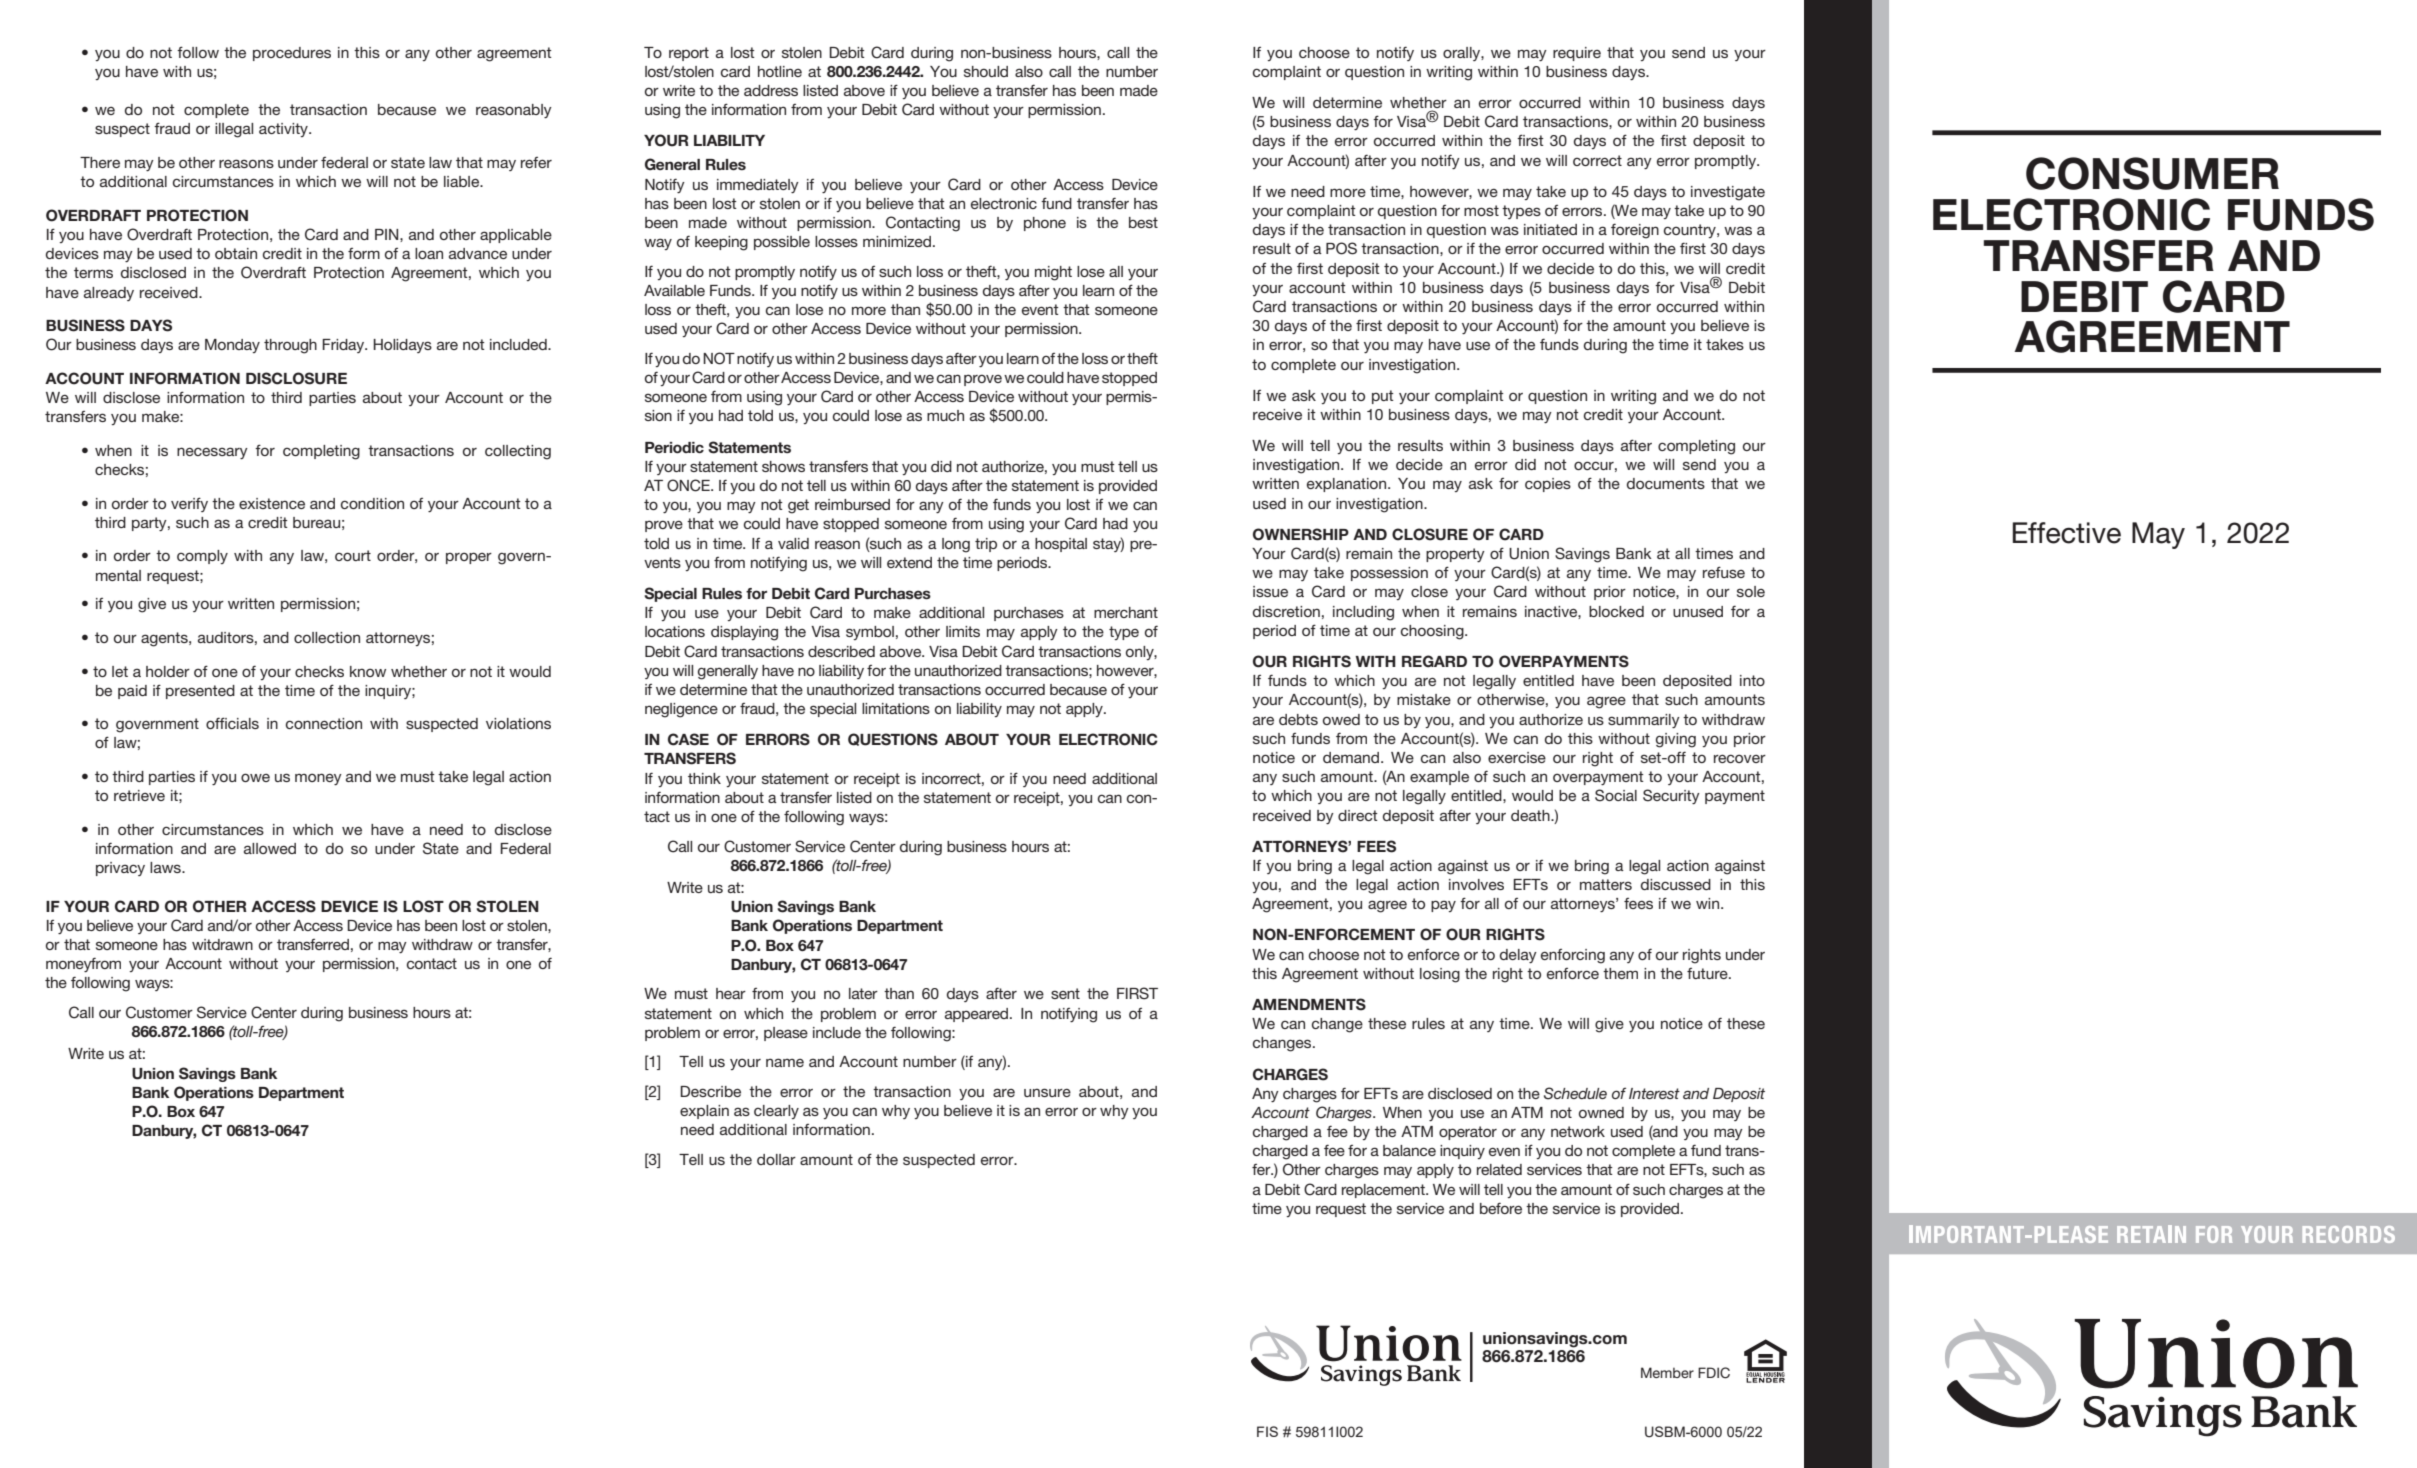  What do you see at coordinates (1298, 719) in the page?
I see `debts` at bounding box center [1298, 719].
